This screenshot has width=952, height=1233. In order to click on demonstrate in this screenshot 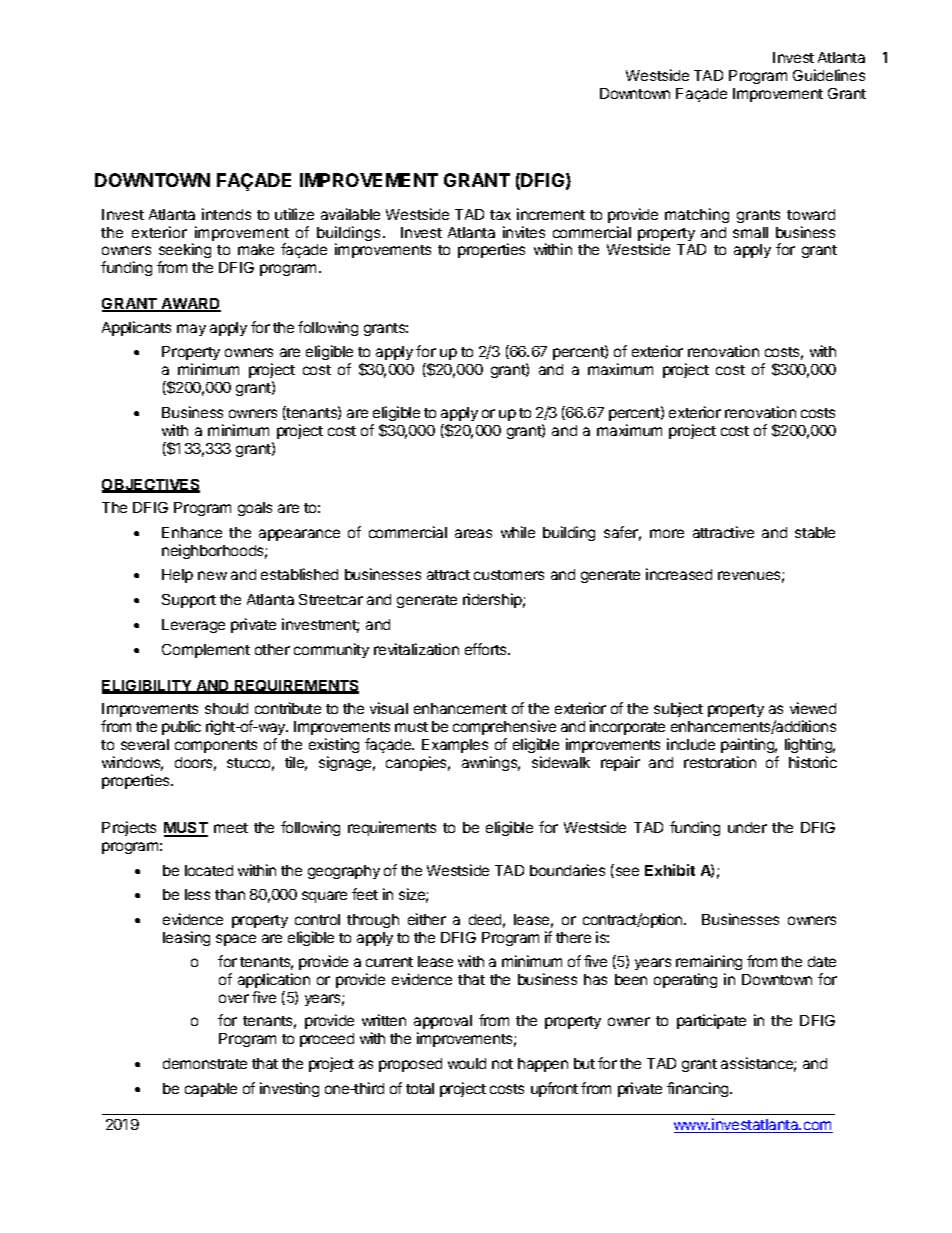, I will do `click(205, 1063)`.
